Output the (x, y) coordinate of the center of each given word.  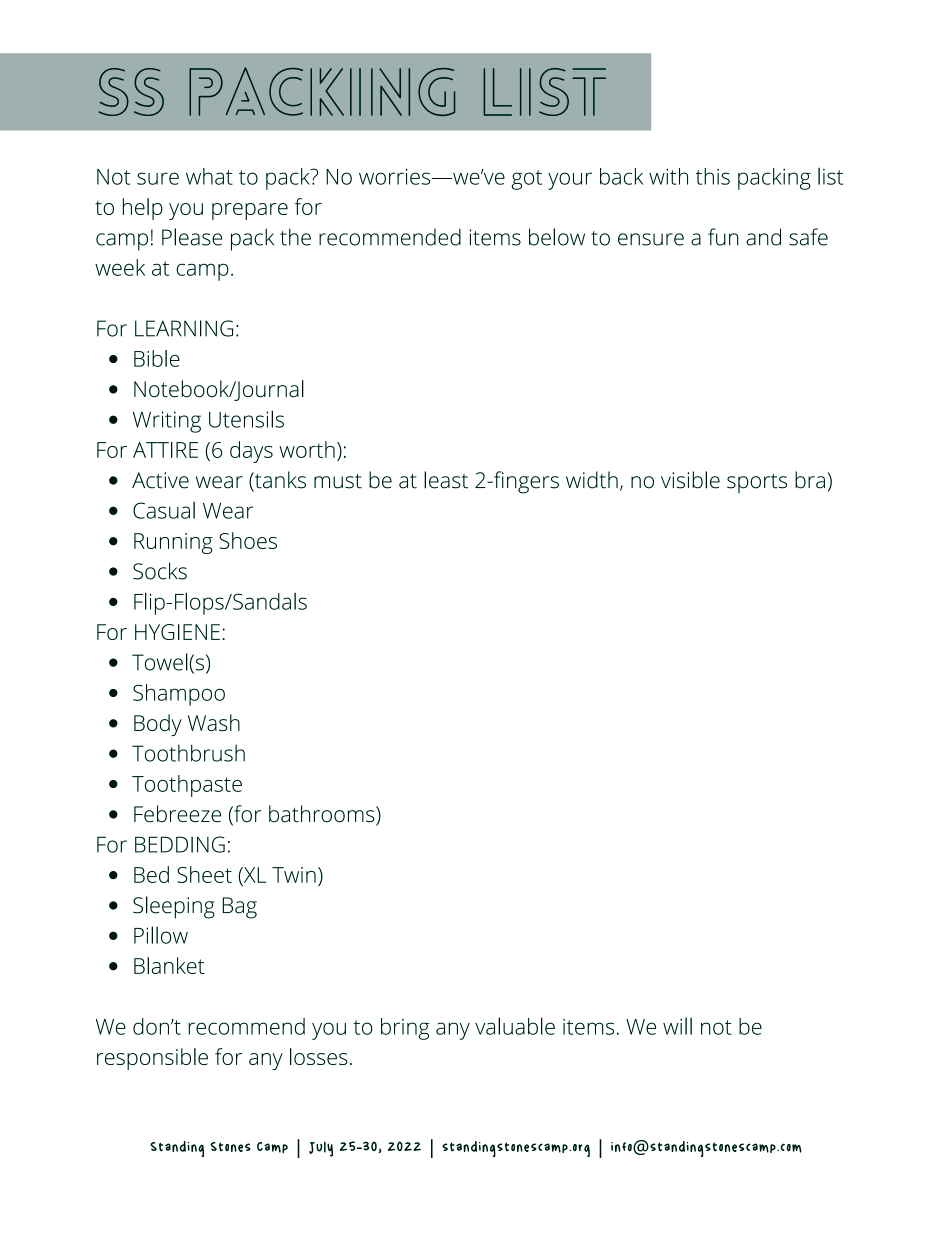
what (209, 176)
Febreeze (177, 814)
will (677, 1026)
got (526, 180)
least (446, 480)
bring (405, 1029)
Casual (164, 510)
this (713, 176)
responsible (152, 1059)
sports (757, 483)
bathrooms (323, 815)
